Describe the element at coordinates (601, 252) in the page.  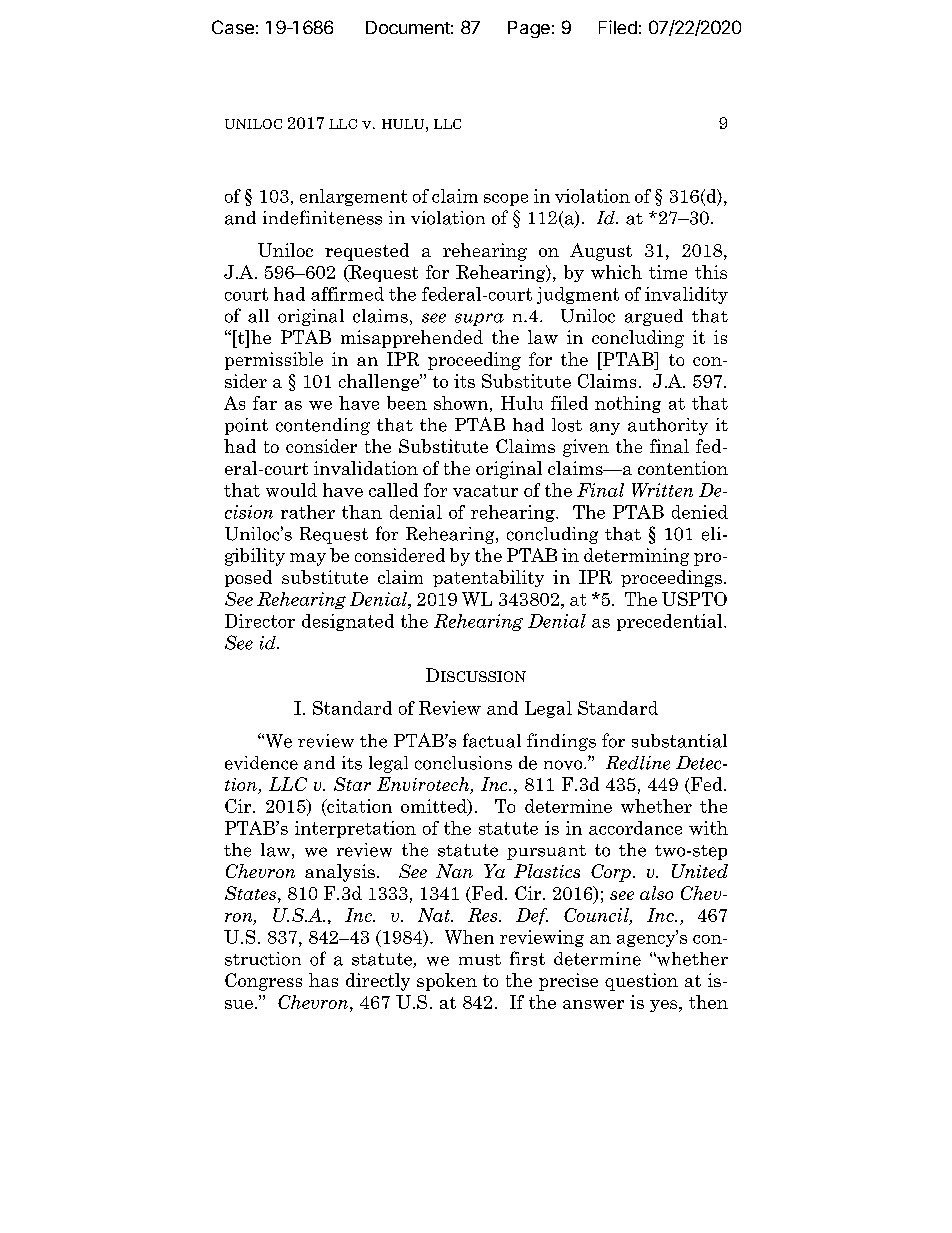
I see `August` at that location.
